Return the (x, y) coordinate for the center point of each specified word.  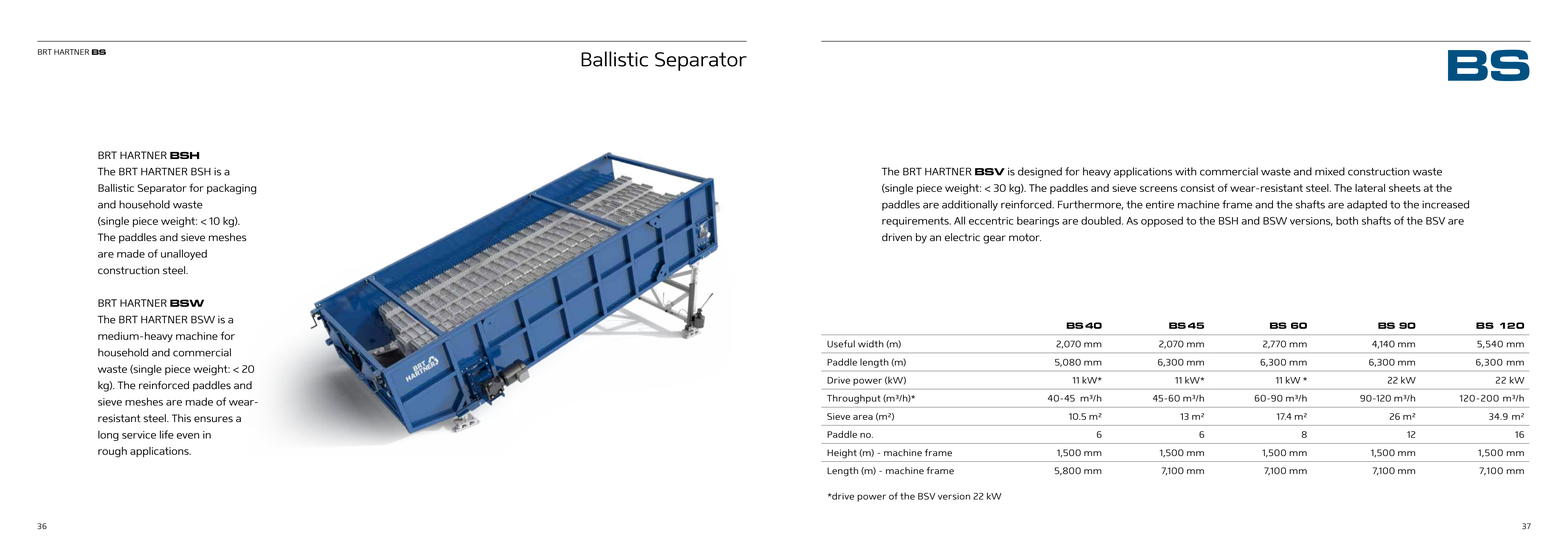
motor (1025, 237)
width (871, 344)
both (1347, 220)
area (863, 417)
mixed (1330, 171)
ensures (213, 419)
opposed (1162, 221)
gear (994, 239)
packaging (232, 189)
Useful (841, 344)
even (188, 436)
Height (842, 454)
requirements (916, 222)
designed (1040, 172)
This (181, 418)
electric (962, 237)
